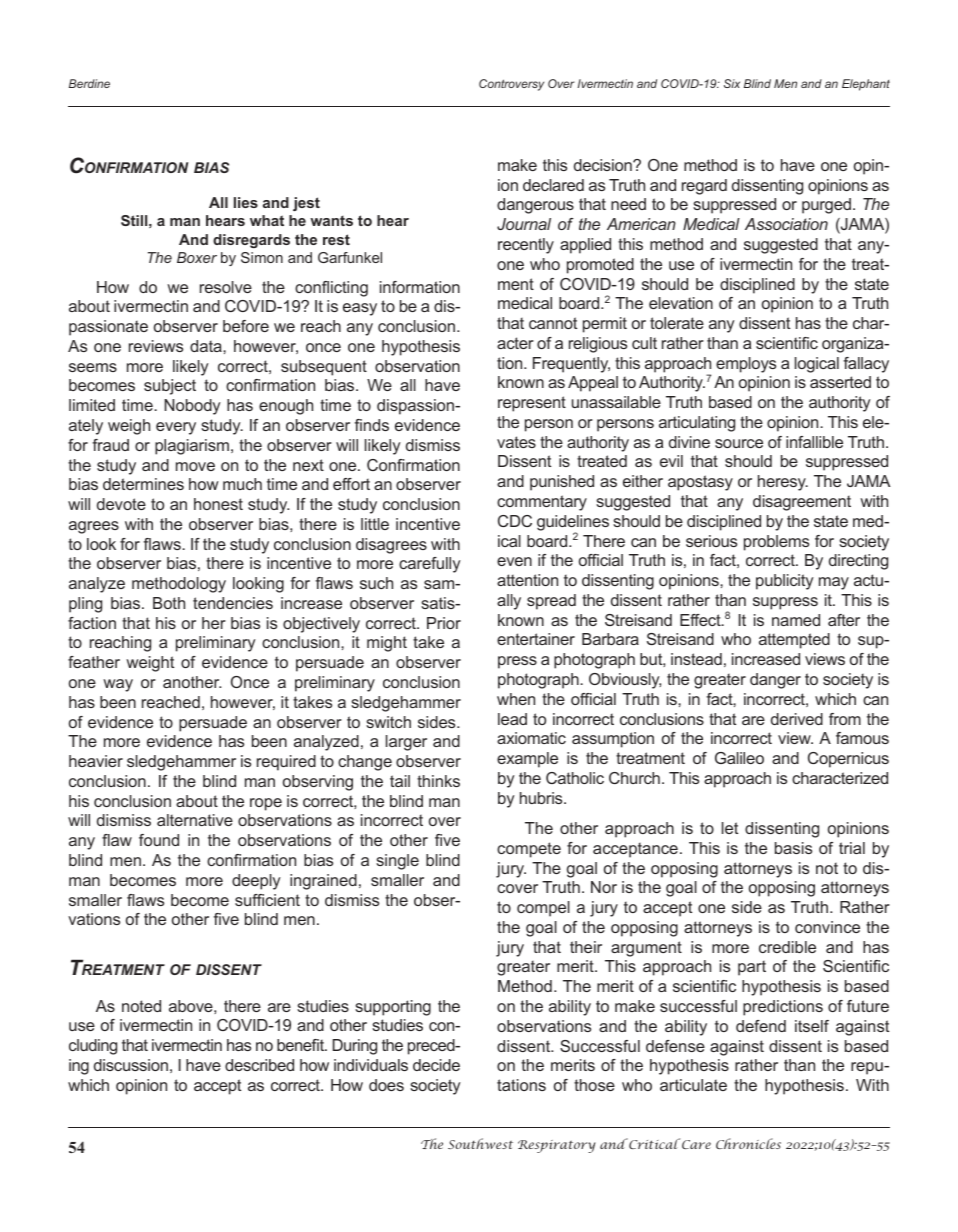 The width and height of the document is (958, 1232). I want to click on decision, so click(604, 165).
